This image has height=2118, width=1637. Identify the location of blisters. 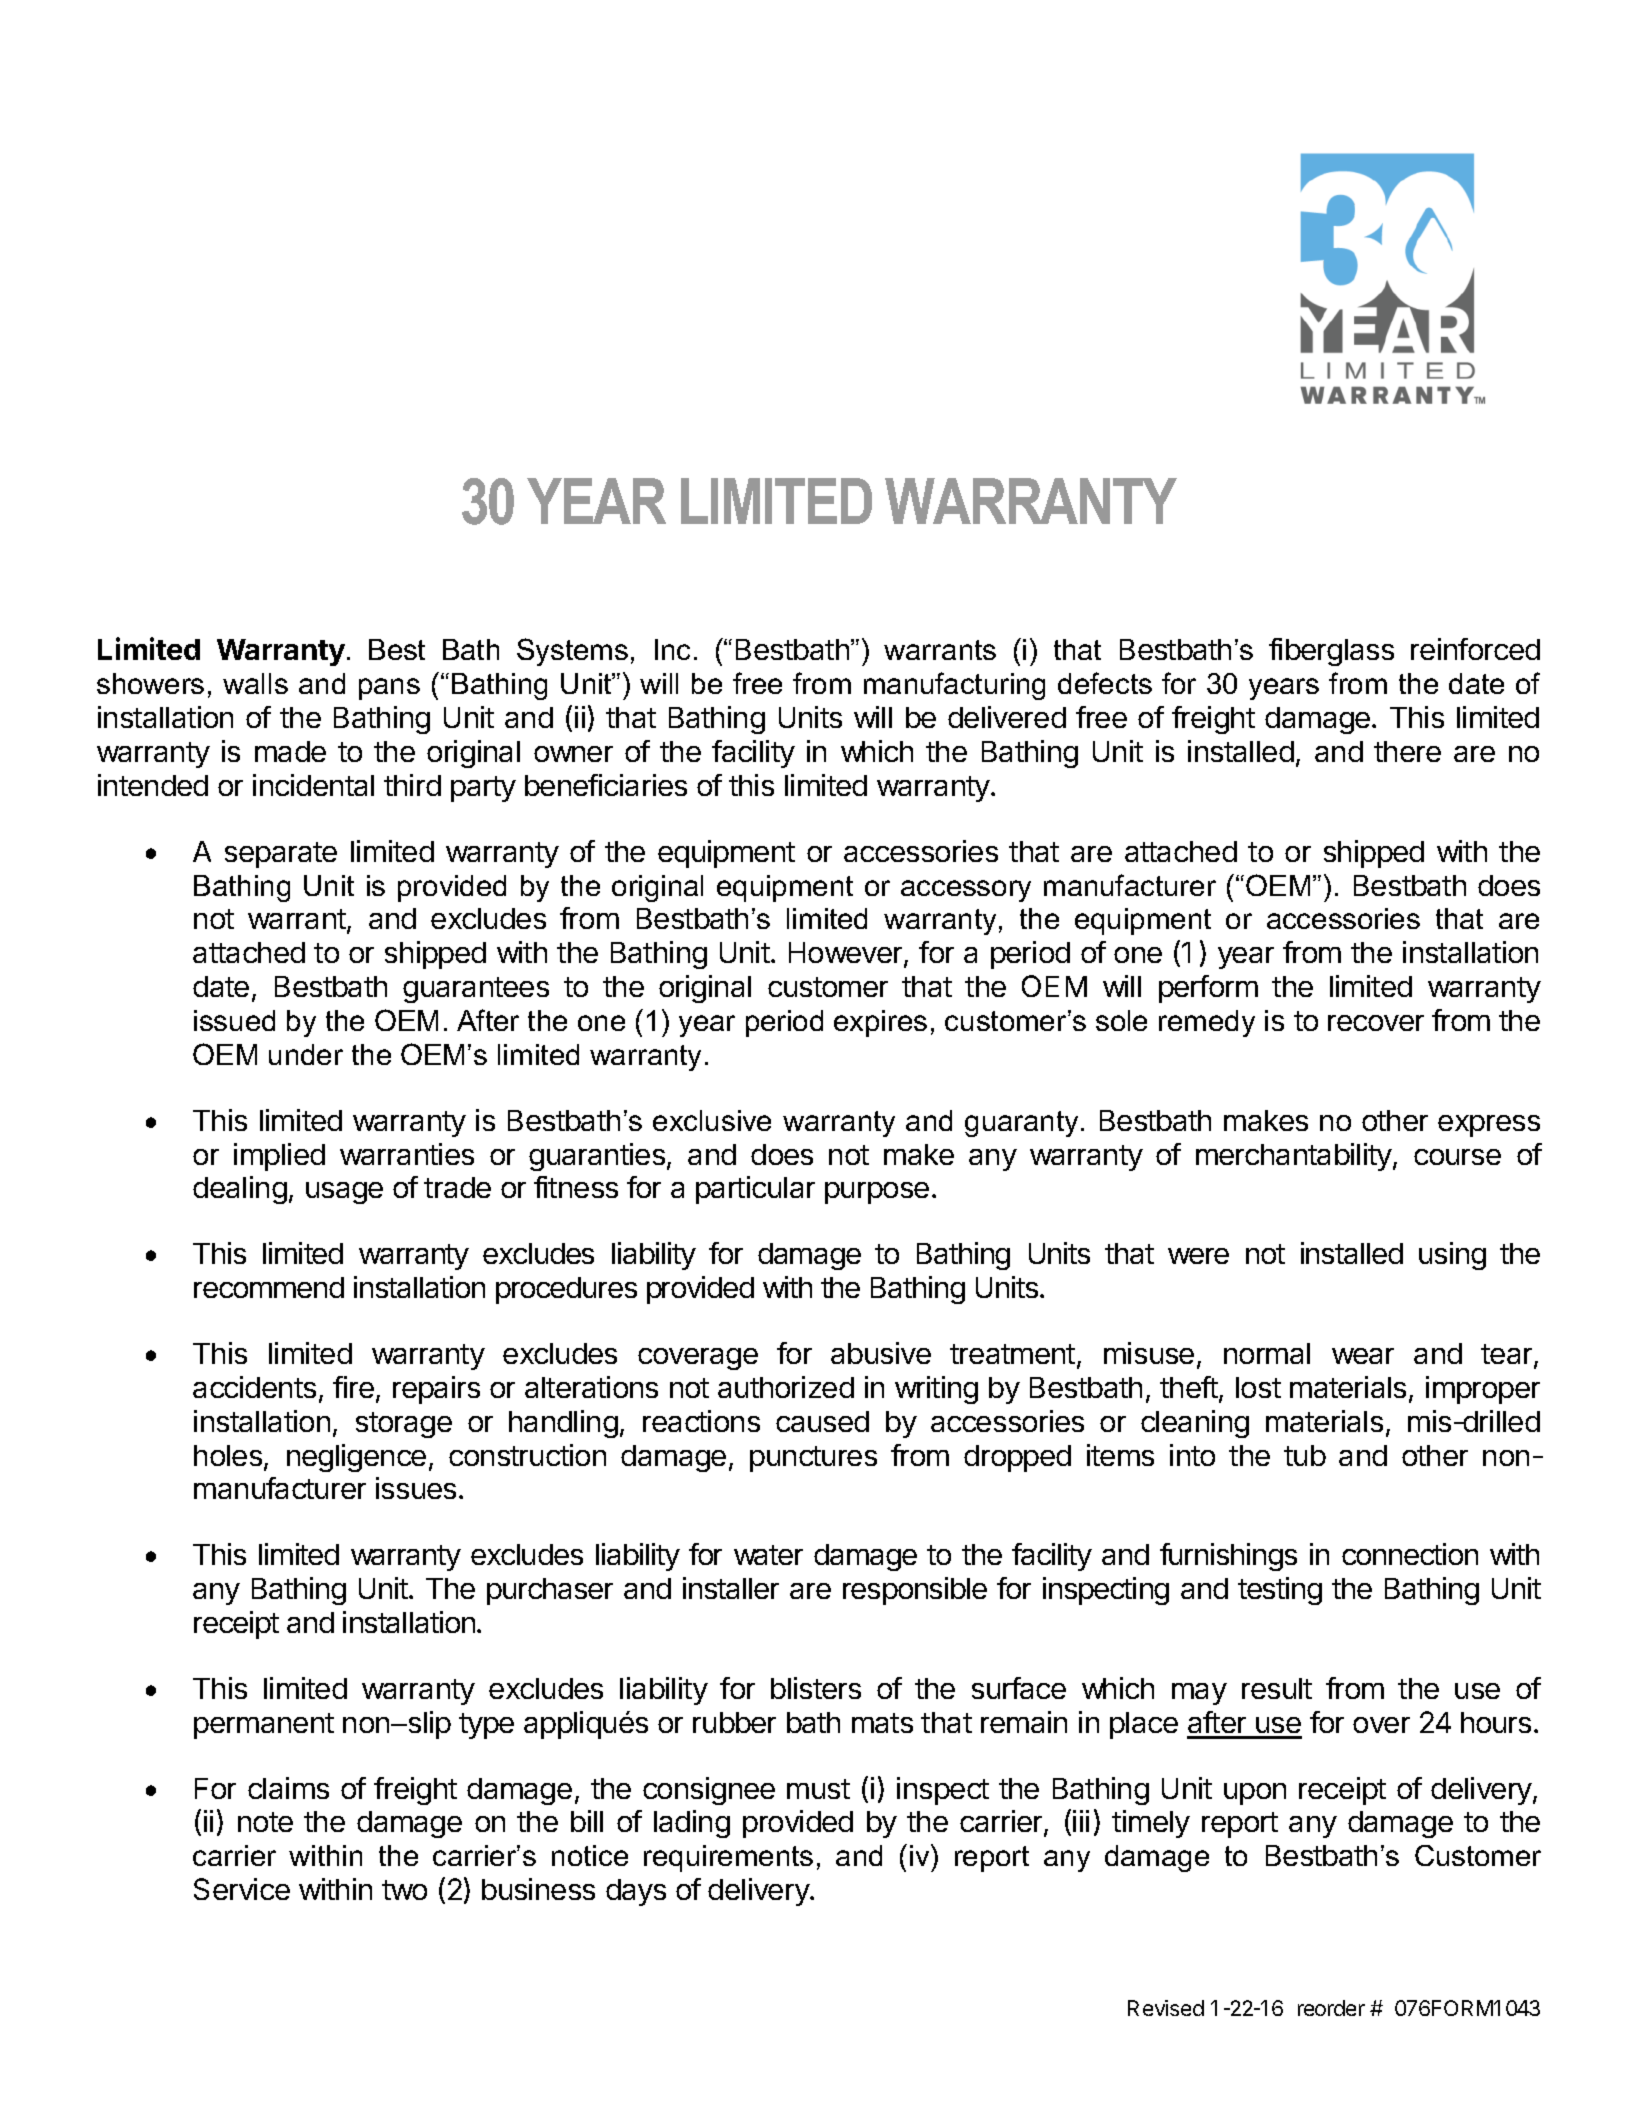
(816, 1688).
